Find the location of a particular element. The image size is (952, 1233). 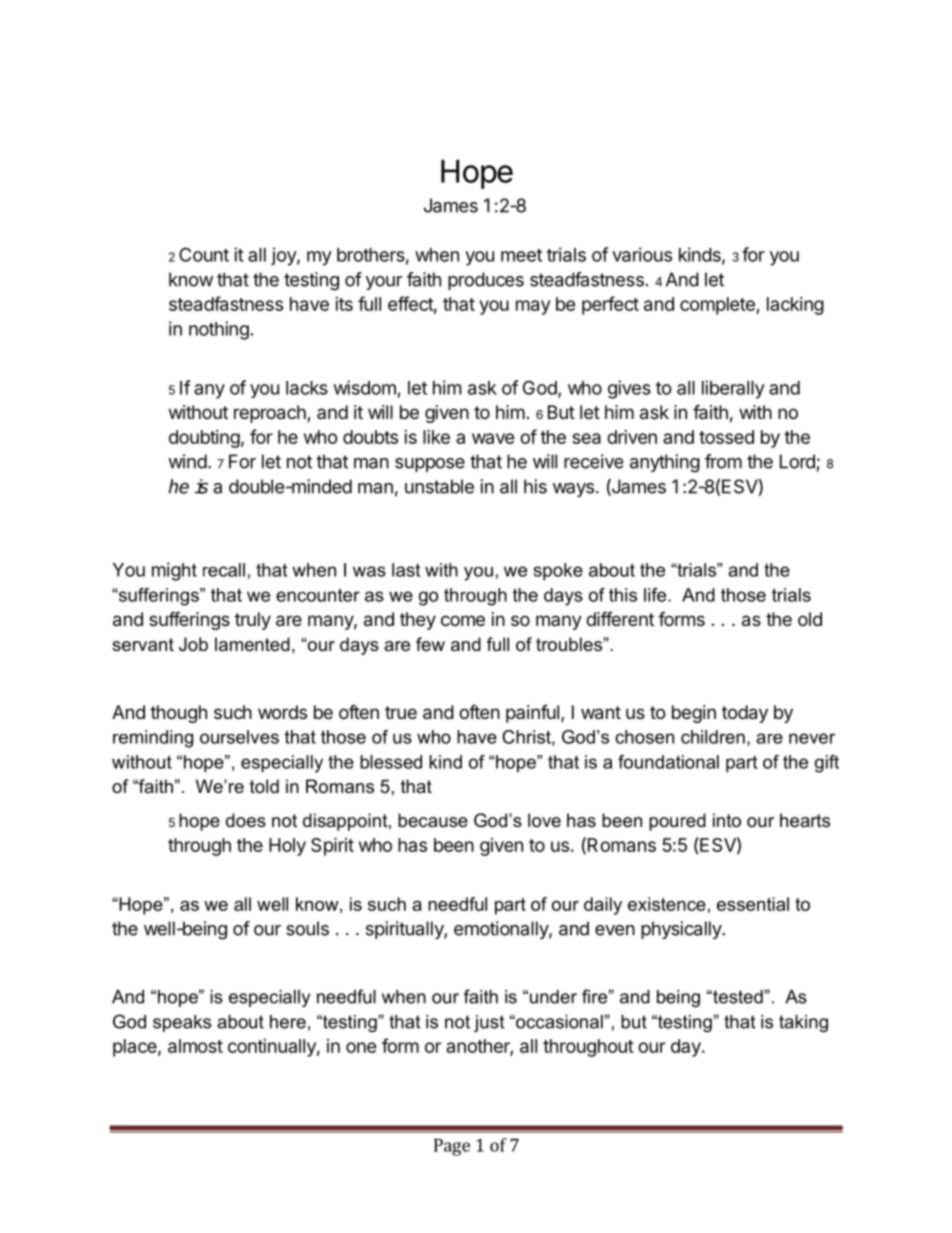

complete is located at coordinates (718, 306).
